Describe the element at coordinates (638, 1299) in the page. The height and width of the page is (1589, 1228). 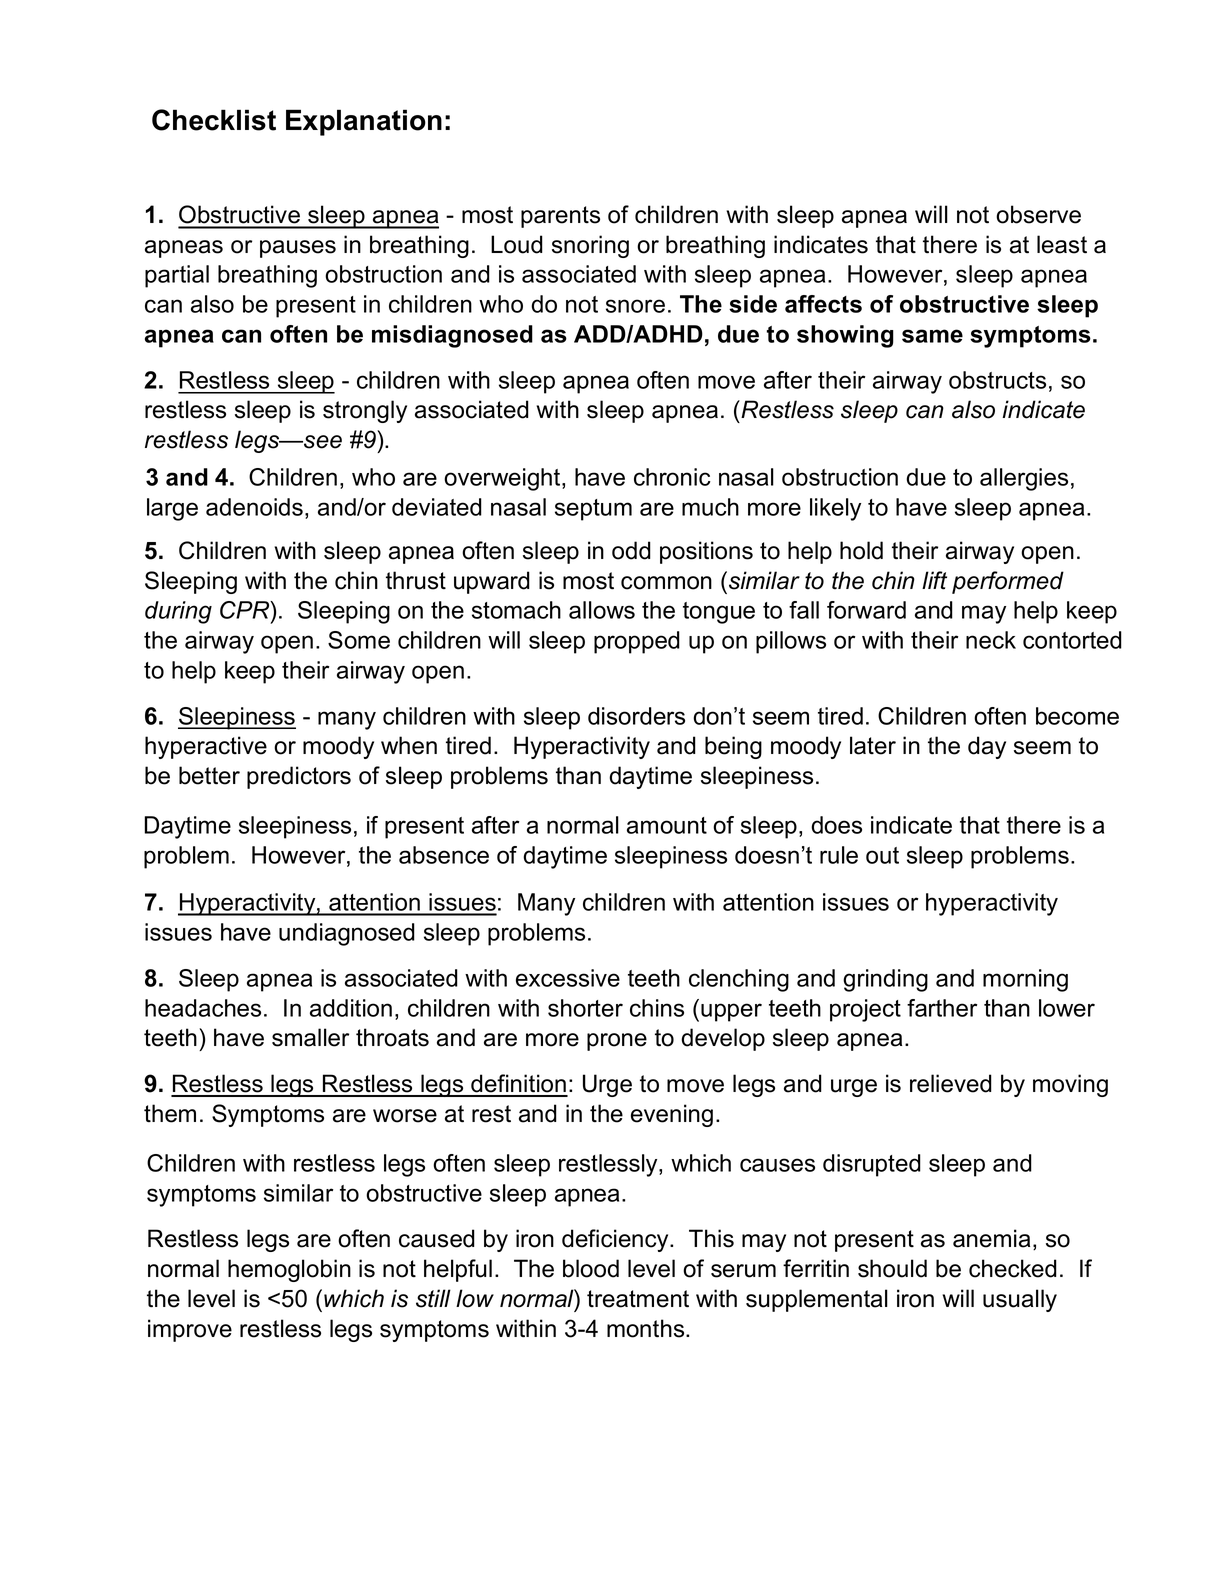
I see `treatment` at that location.
